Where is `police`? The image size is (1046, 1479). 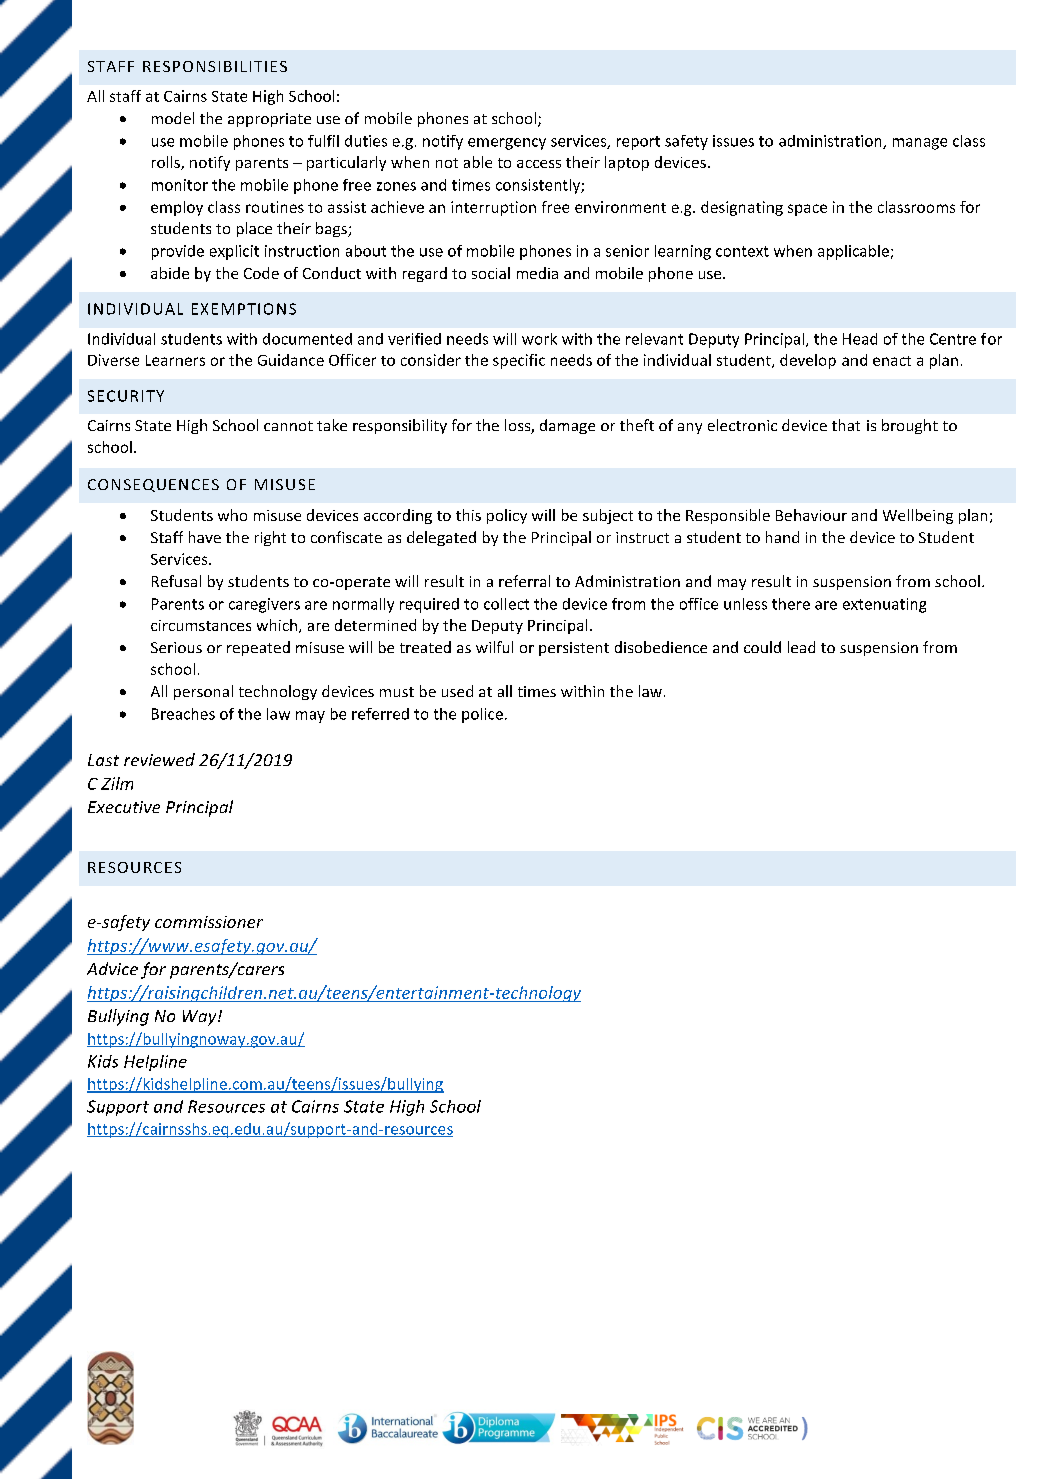 police is located at coordinates (482, 715).
